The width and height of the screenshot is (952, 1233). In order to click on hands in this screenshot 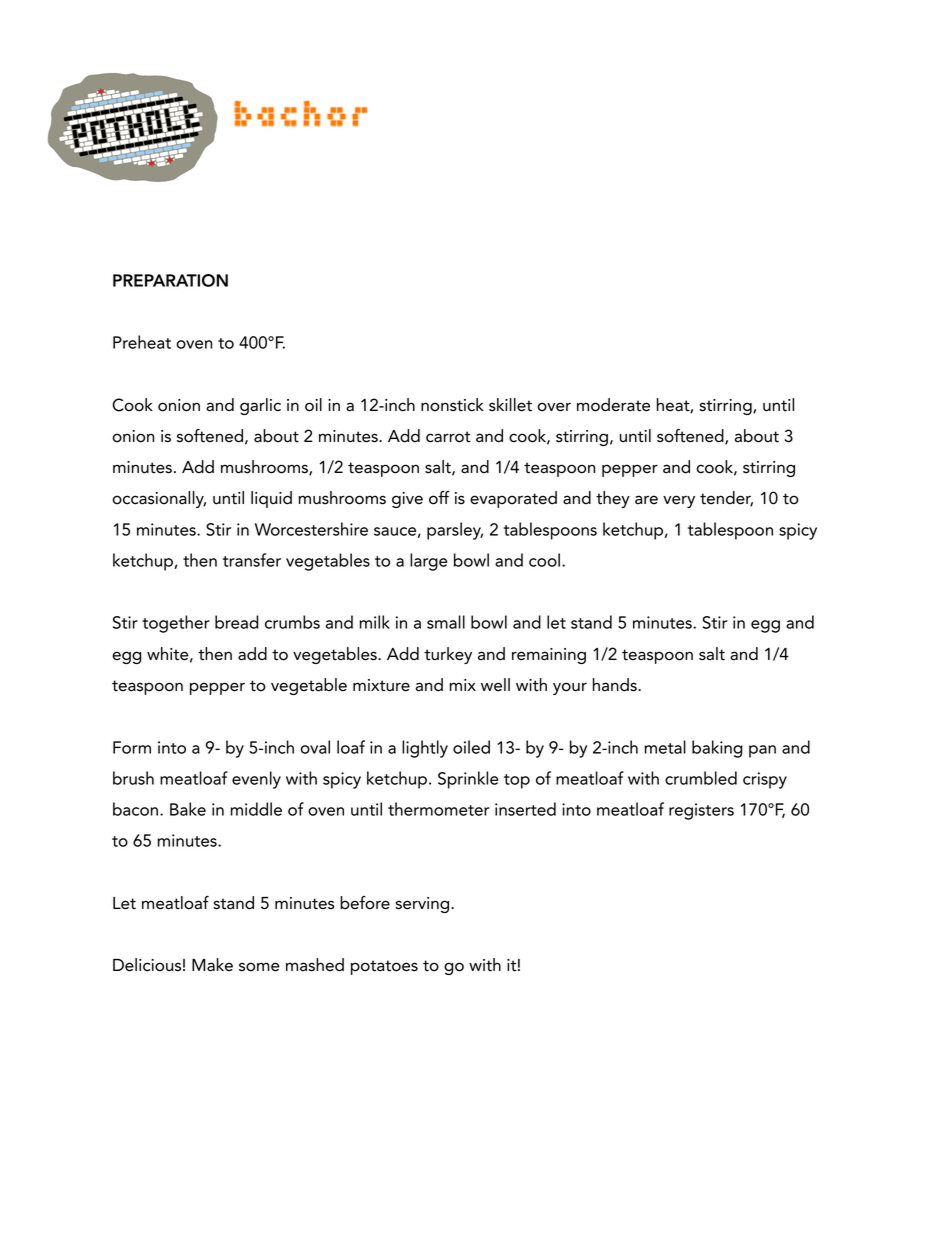, I will do `click(616, 685)`.
